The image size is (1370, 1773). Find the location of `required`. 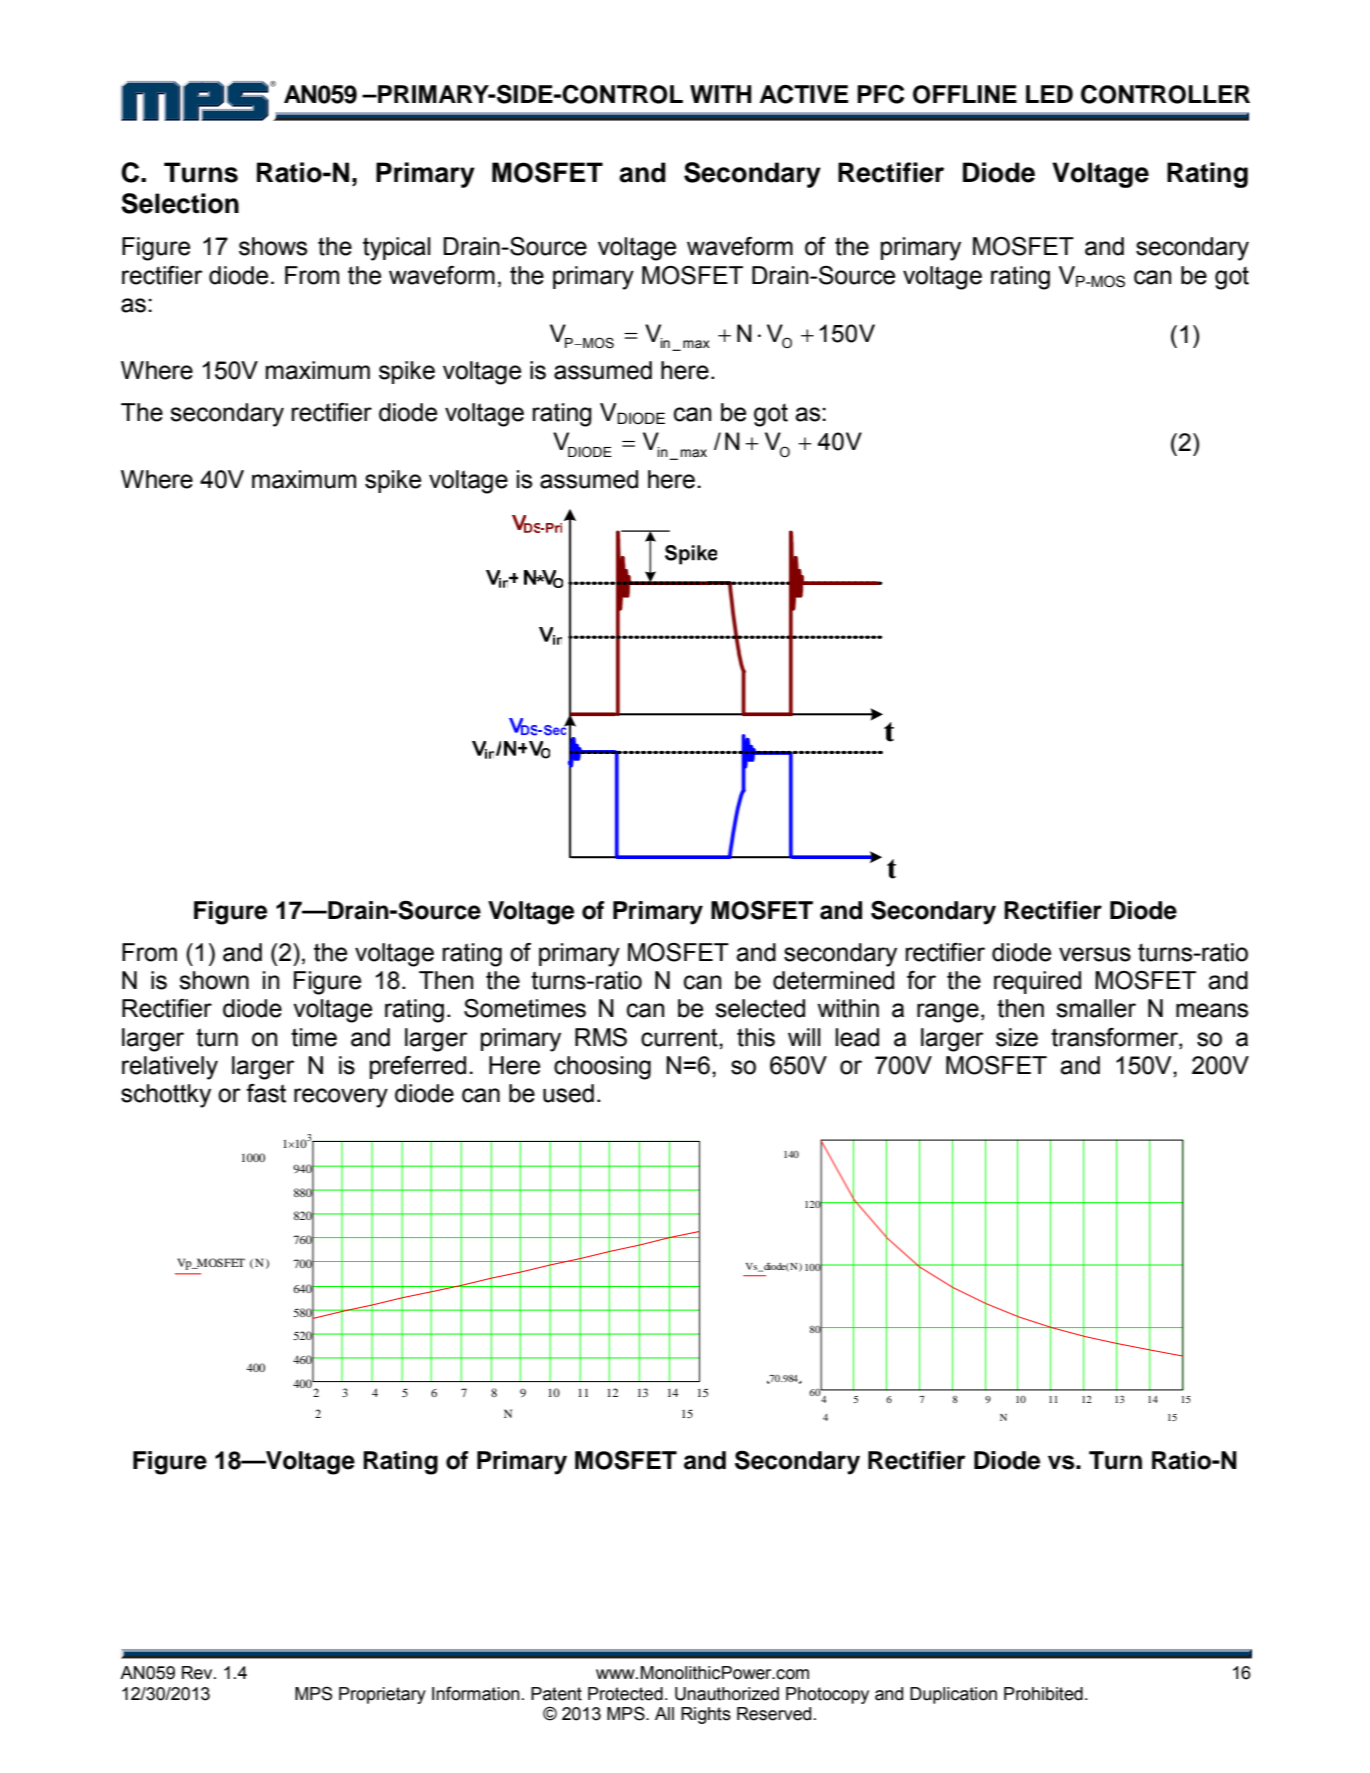

required is located at coordinates (1037, 982).
